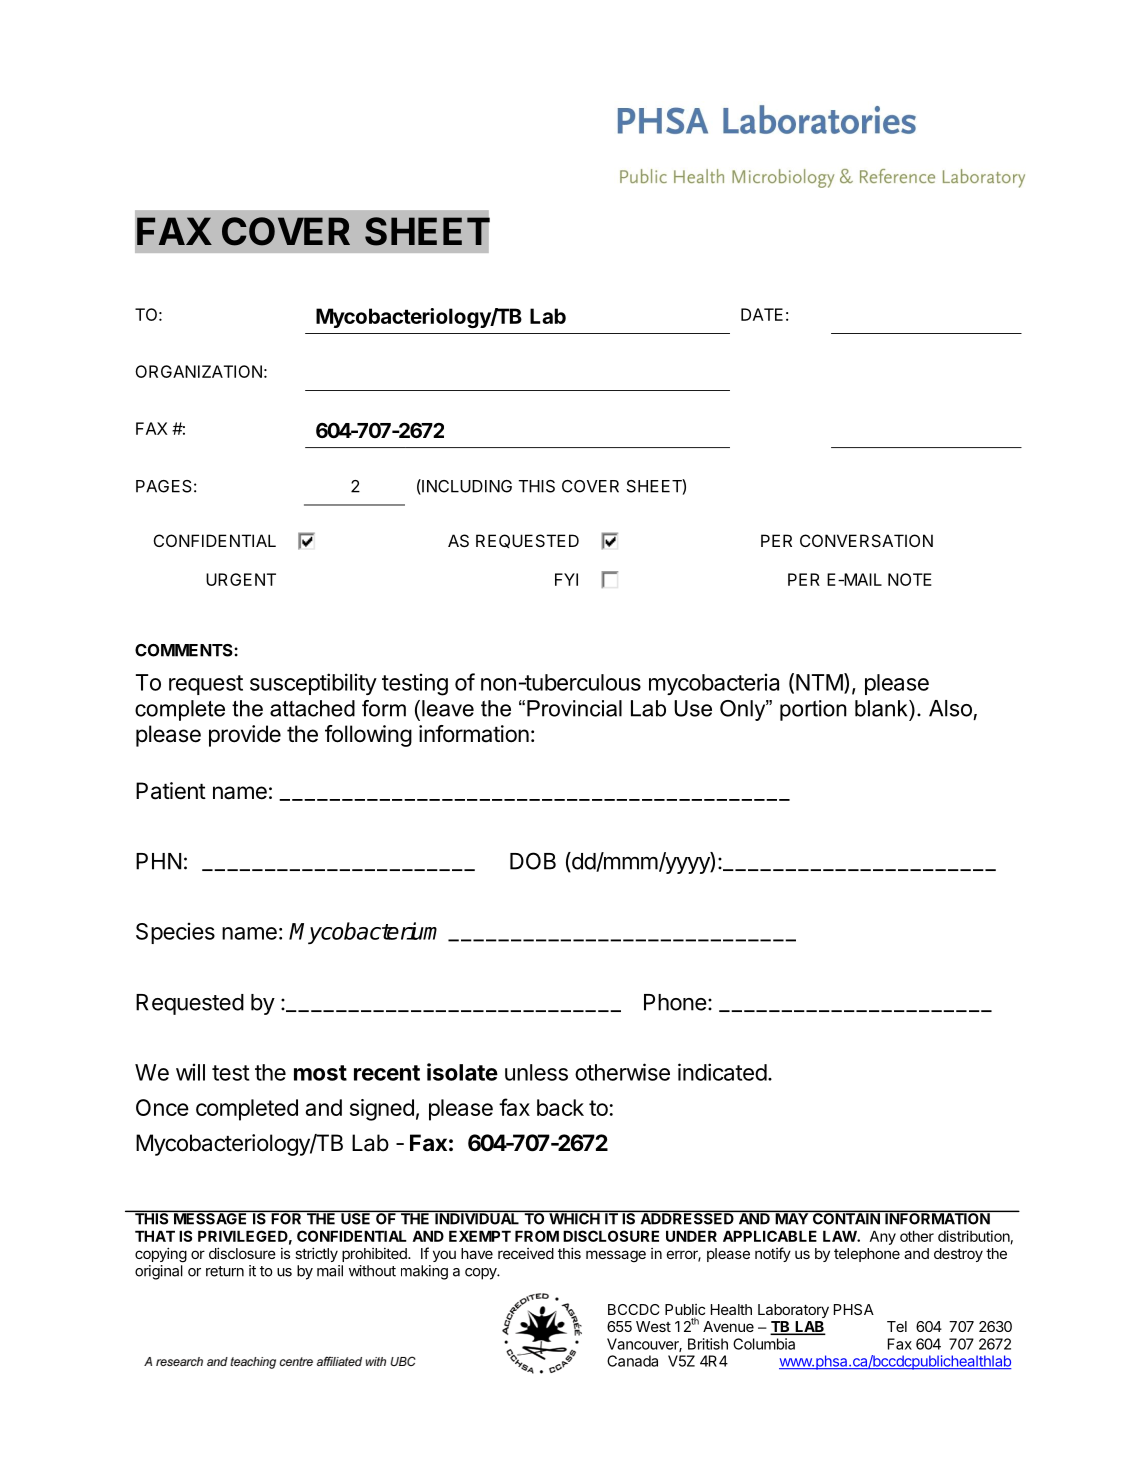 The width and height of the screenshot is (1146, 1483). Describe the element at coordinates (225, 1271) in the screenshot. I see `return` at that location.
